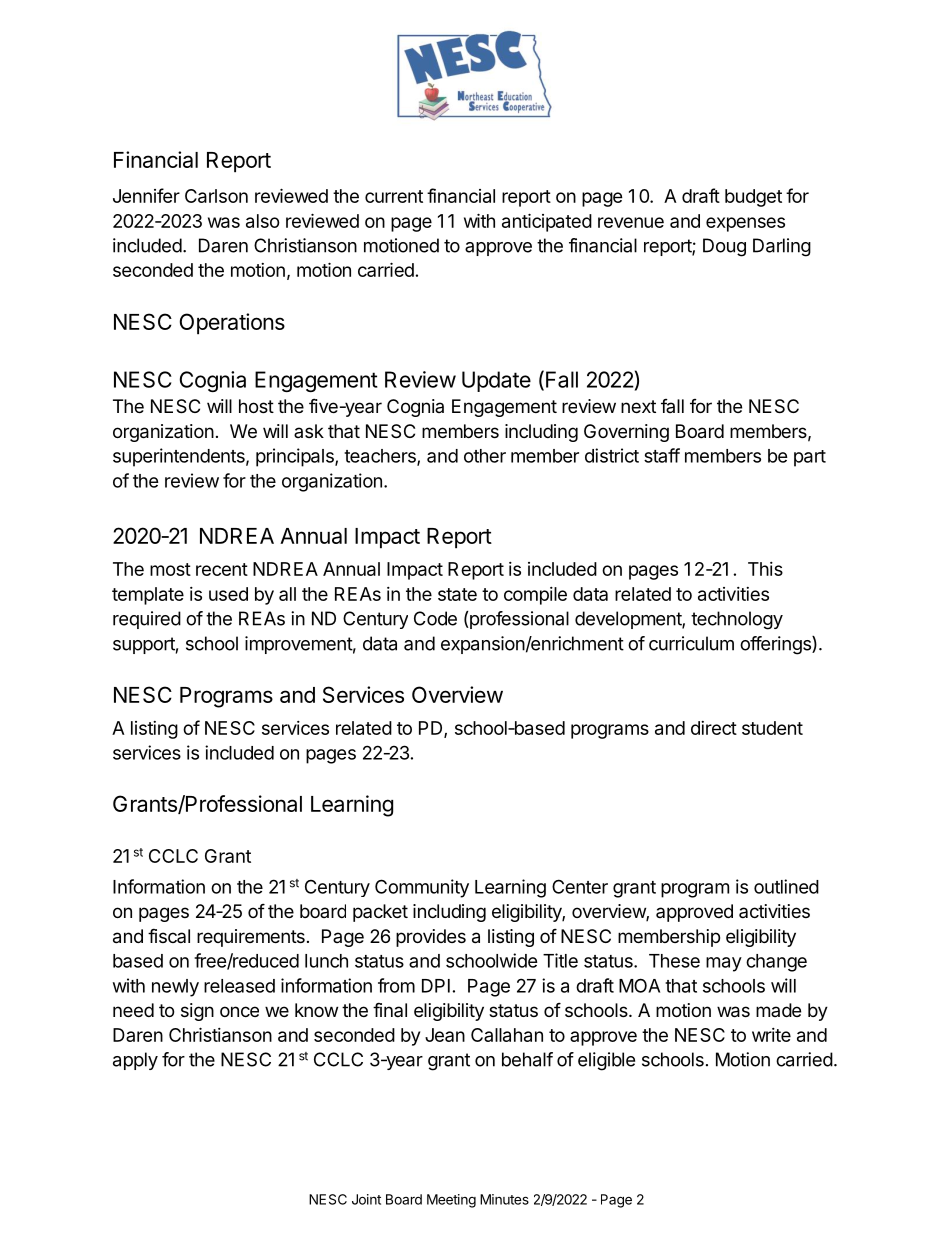  Describe the element at coordinates (366, 1199) in the image. I see `Joint` at that location.
